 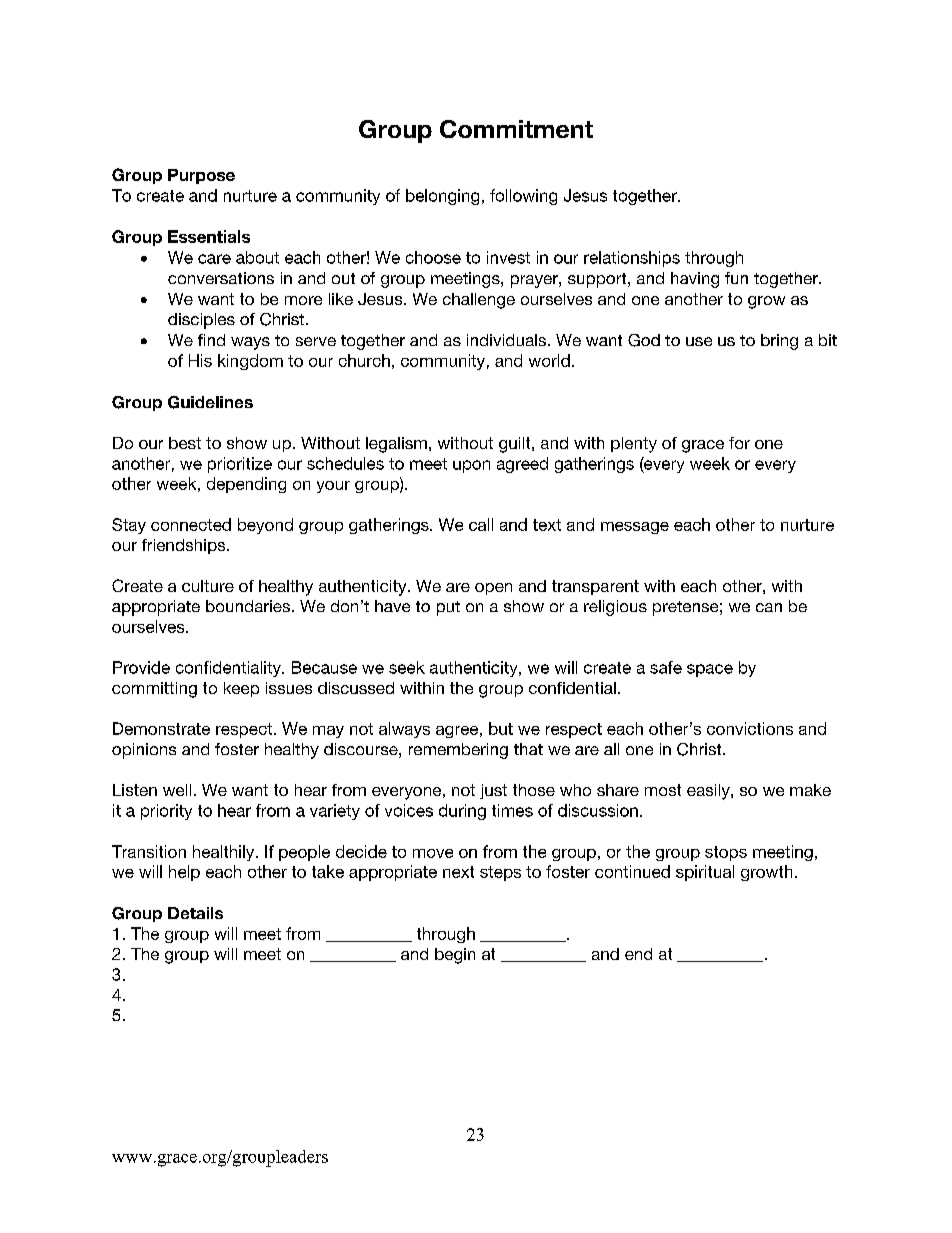 What do you see at coordinates (635, 528) in the image?
I see `message` at bounding box center [635, 528].
